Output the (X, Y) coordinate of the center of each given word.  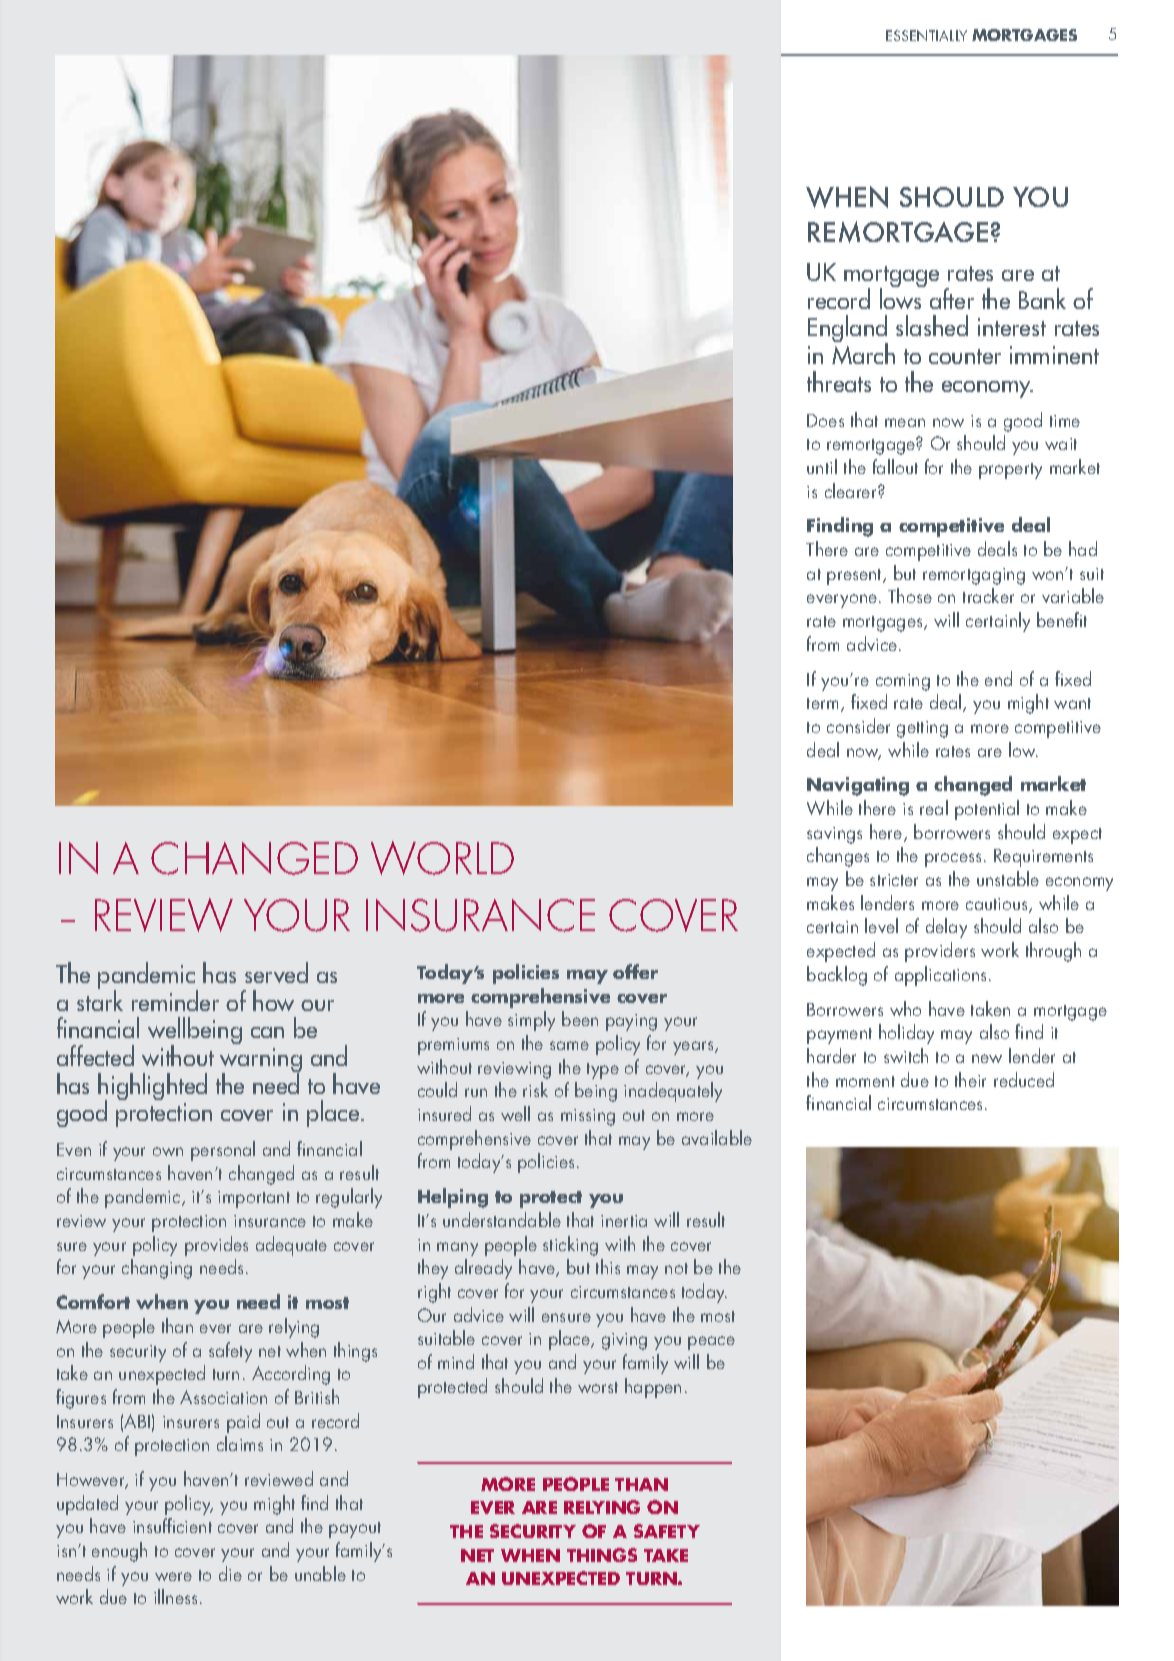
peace (711, 1343)
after (952, 298)
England (848, 330)
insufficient (172, 1525)
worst (598, 1387)
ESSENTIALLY (926, 35)
